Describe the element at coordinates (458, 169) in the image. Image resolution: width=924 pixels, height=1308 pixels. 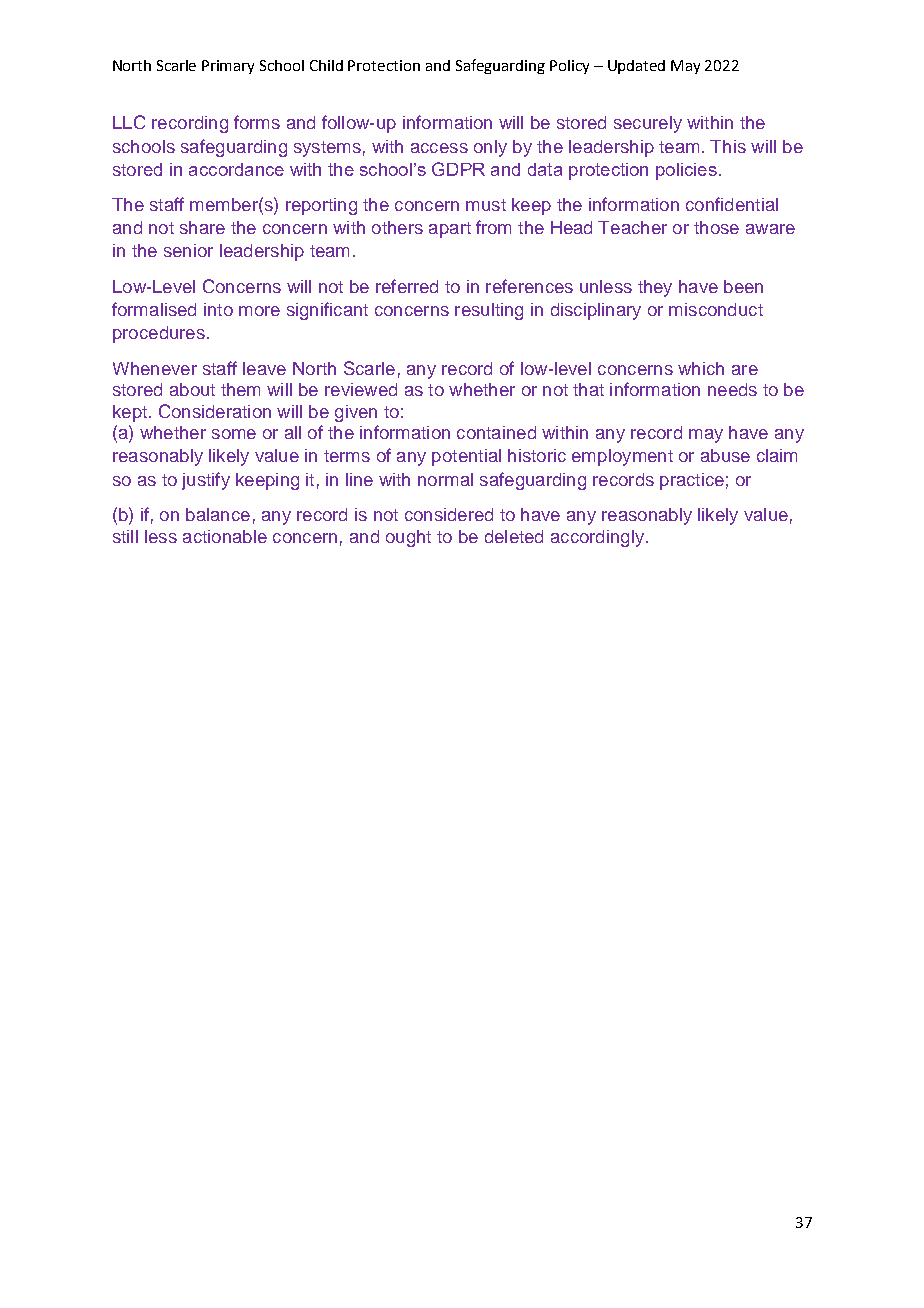
I see `GDPR` at that location.
